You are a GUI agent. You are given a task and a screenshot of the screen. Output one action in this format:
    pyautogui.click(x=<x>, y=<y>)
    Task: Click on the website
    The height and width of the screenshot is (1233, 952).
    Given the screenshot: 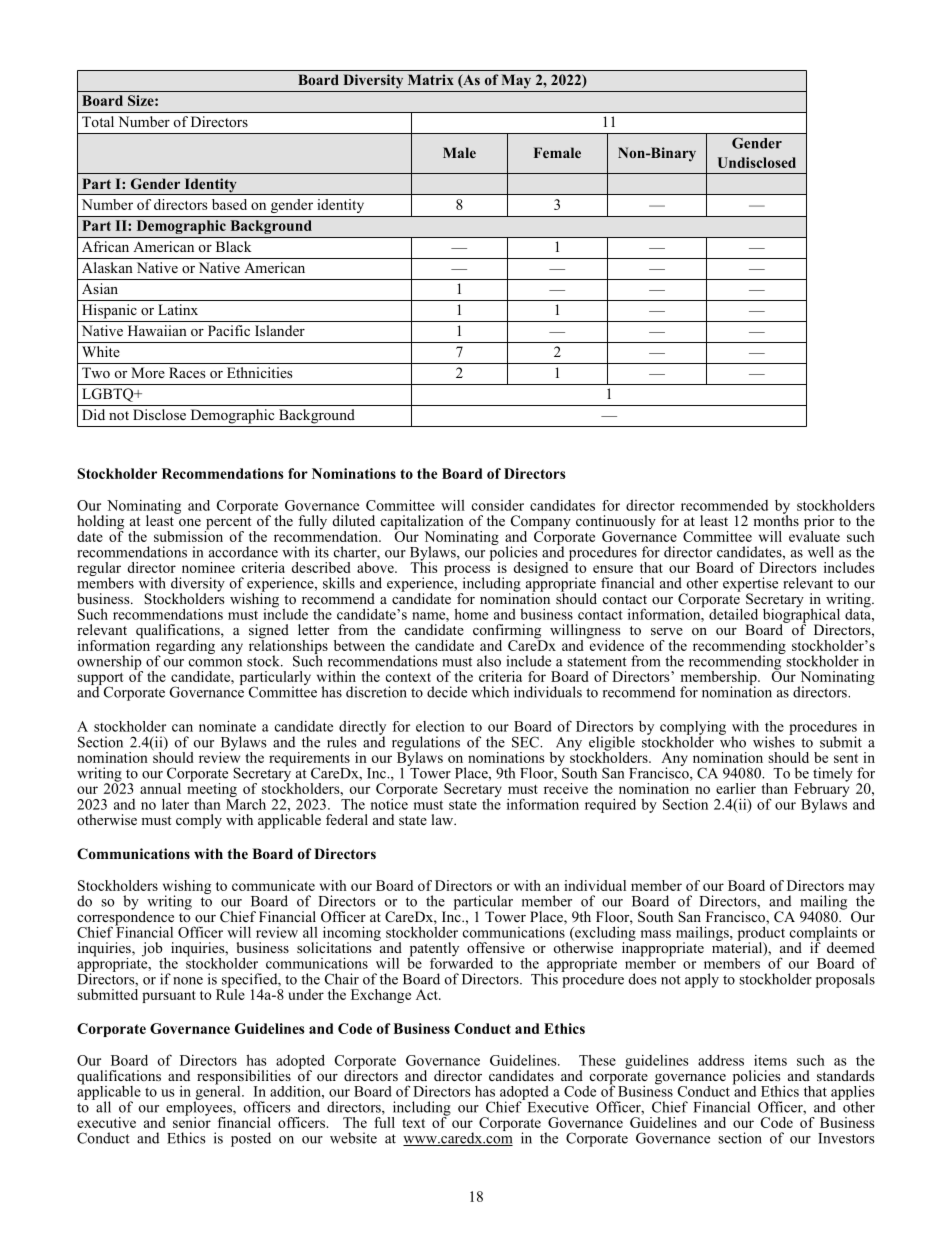 What is the action you would take?
    pyautogui.click(x=353, y=1138)
